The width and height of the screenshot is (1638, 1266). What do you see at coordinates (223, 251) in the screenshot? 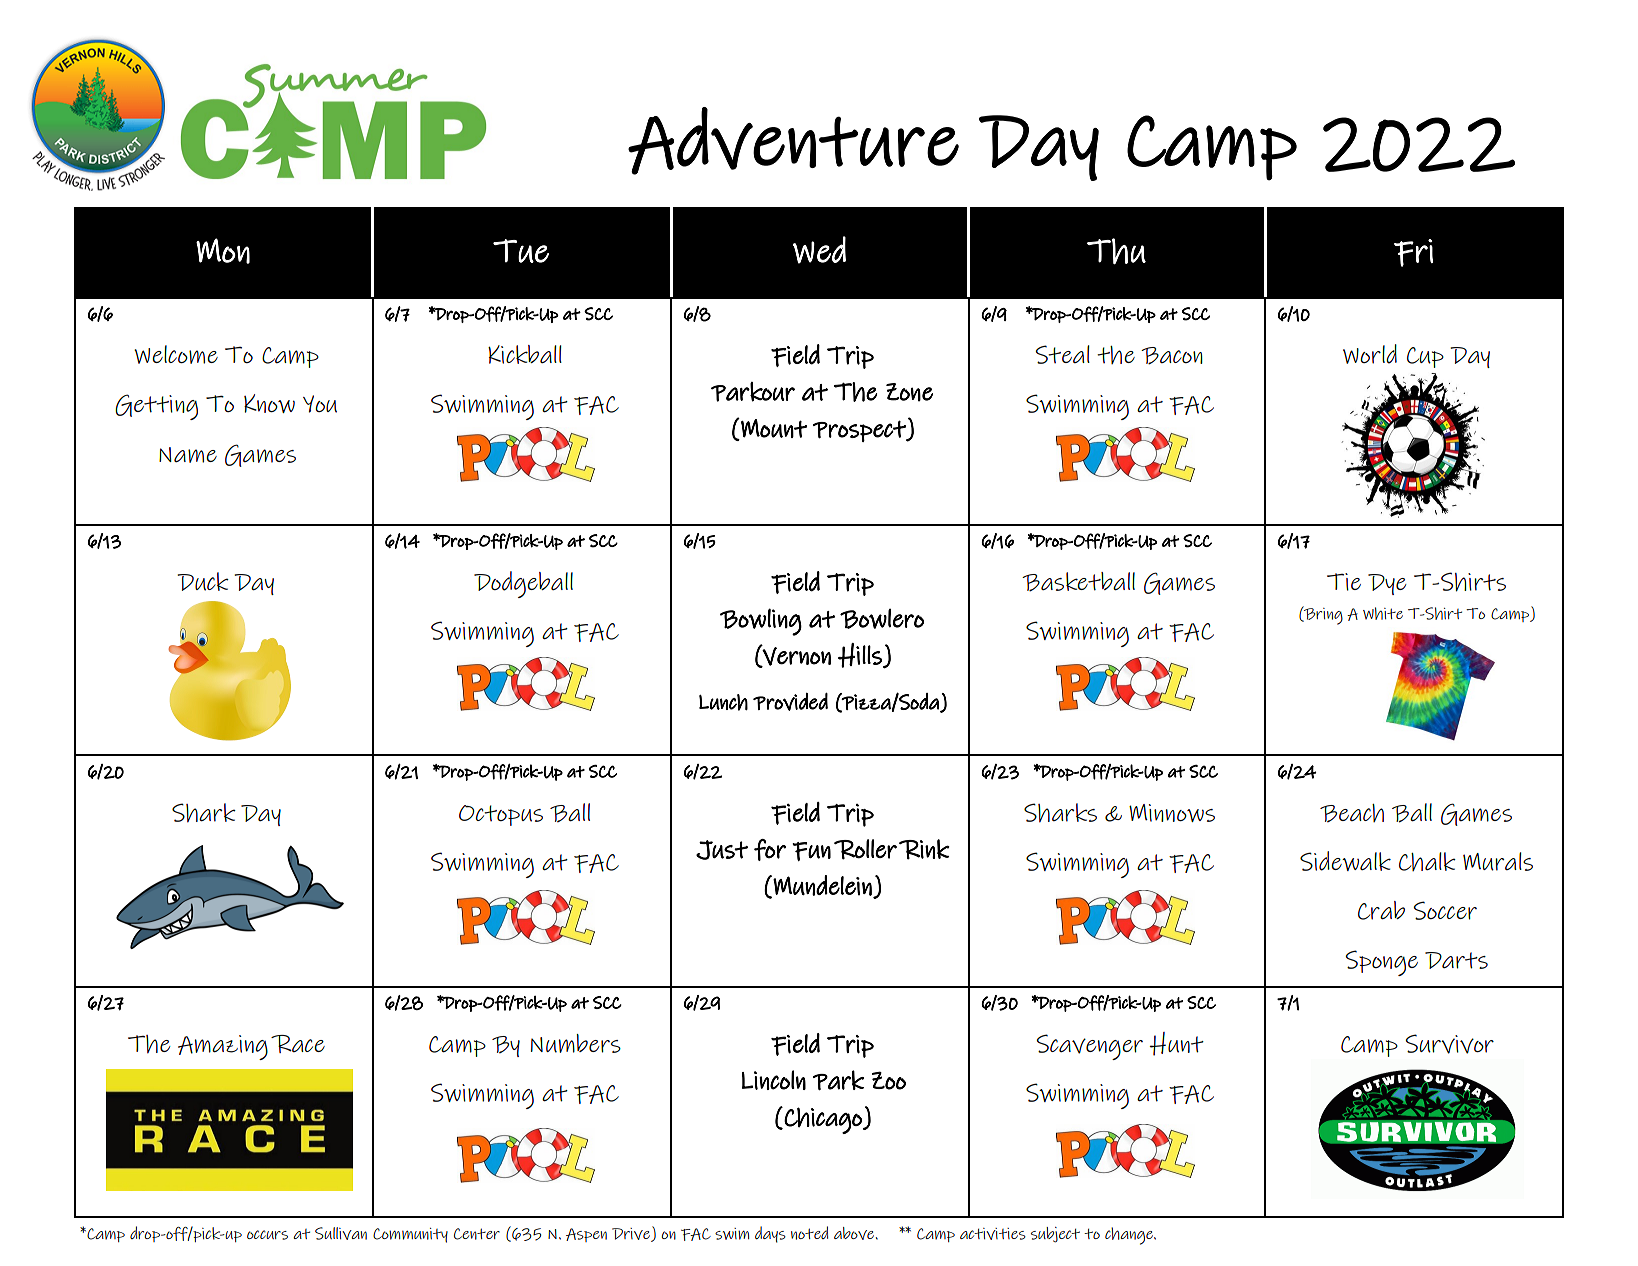
I see `Mon` at bounding box center [223, 251].
